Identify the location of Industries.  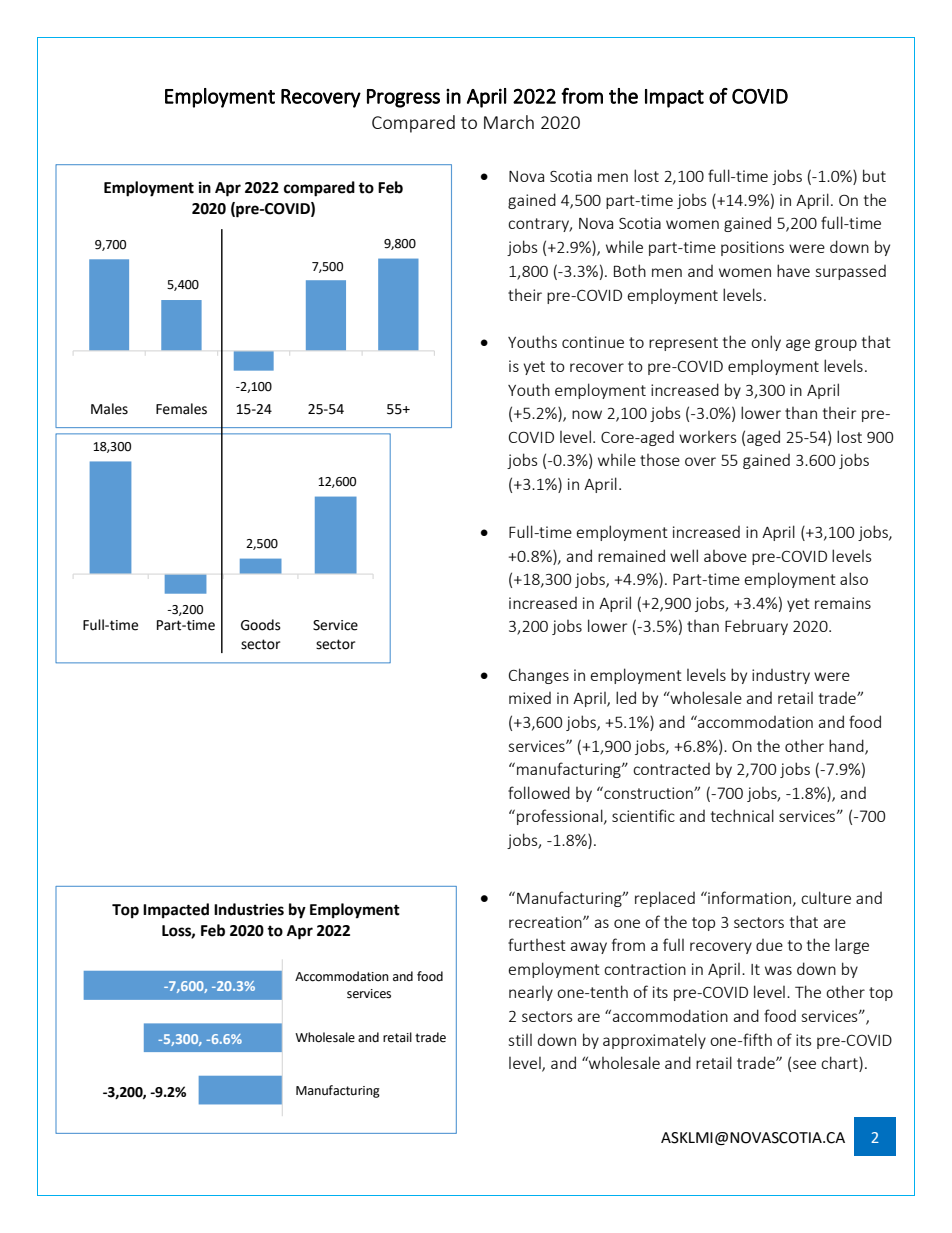
(249, 909).
